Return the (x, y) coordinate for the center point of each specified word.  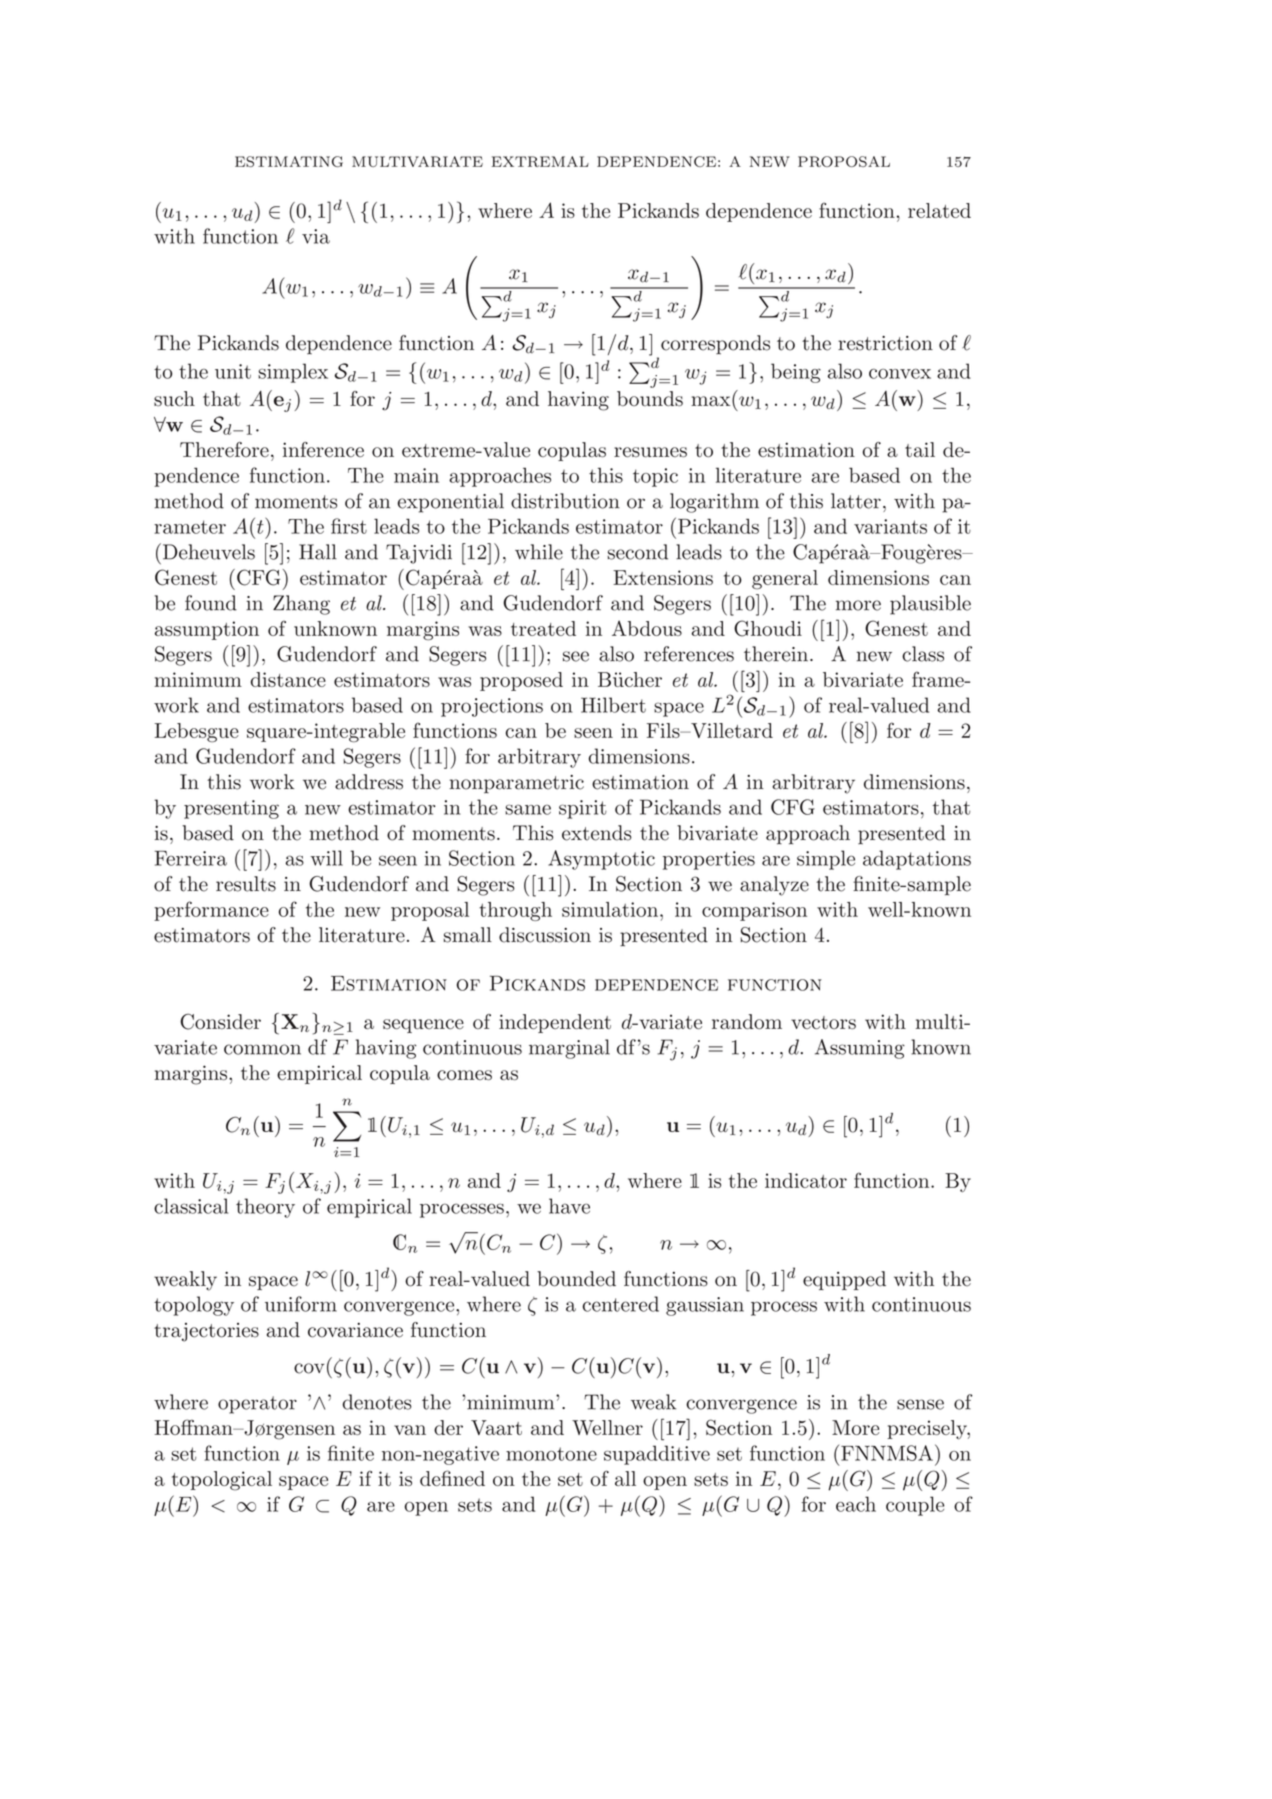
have (569, 1206)
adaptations (917, 860)
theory (265, 1208)
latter (856, 501)
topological (222, 1481)
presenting (231, 809)
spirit (583, 809)
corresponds (715, 344)
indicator (806, 1180)
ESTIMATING (289, 161)
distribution (565, 501)
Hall (318, 552)
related (939, 210)
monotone (551, 1454)
